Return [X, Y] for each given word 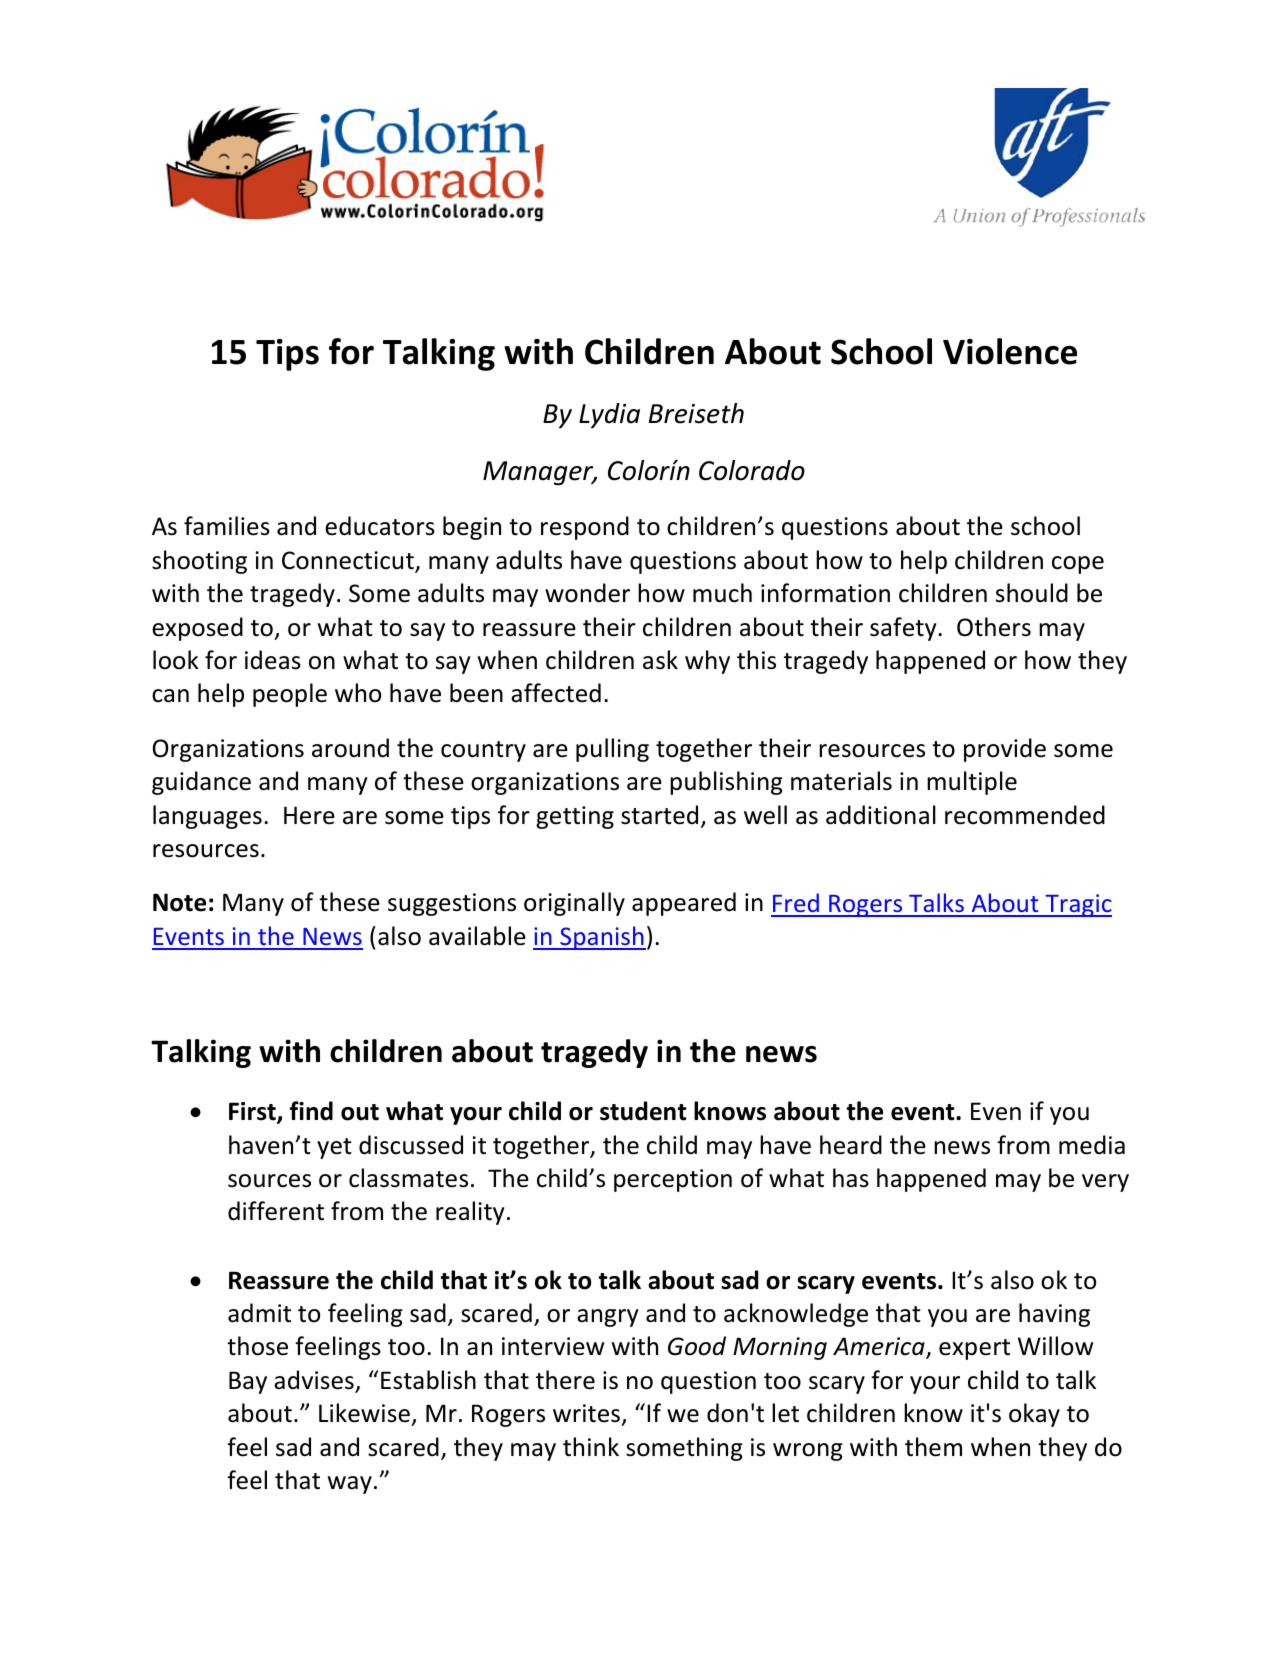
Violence [1010, 351]
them [933, 1447]
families [227, 526]
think [591, 1447]
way [350, 1485]
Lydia [609, 416]
